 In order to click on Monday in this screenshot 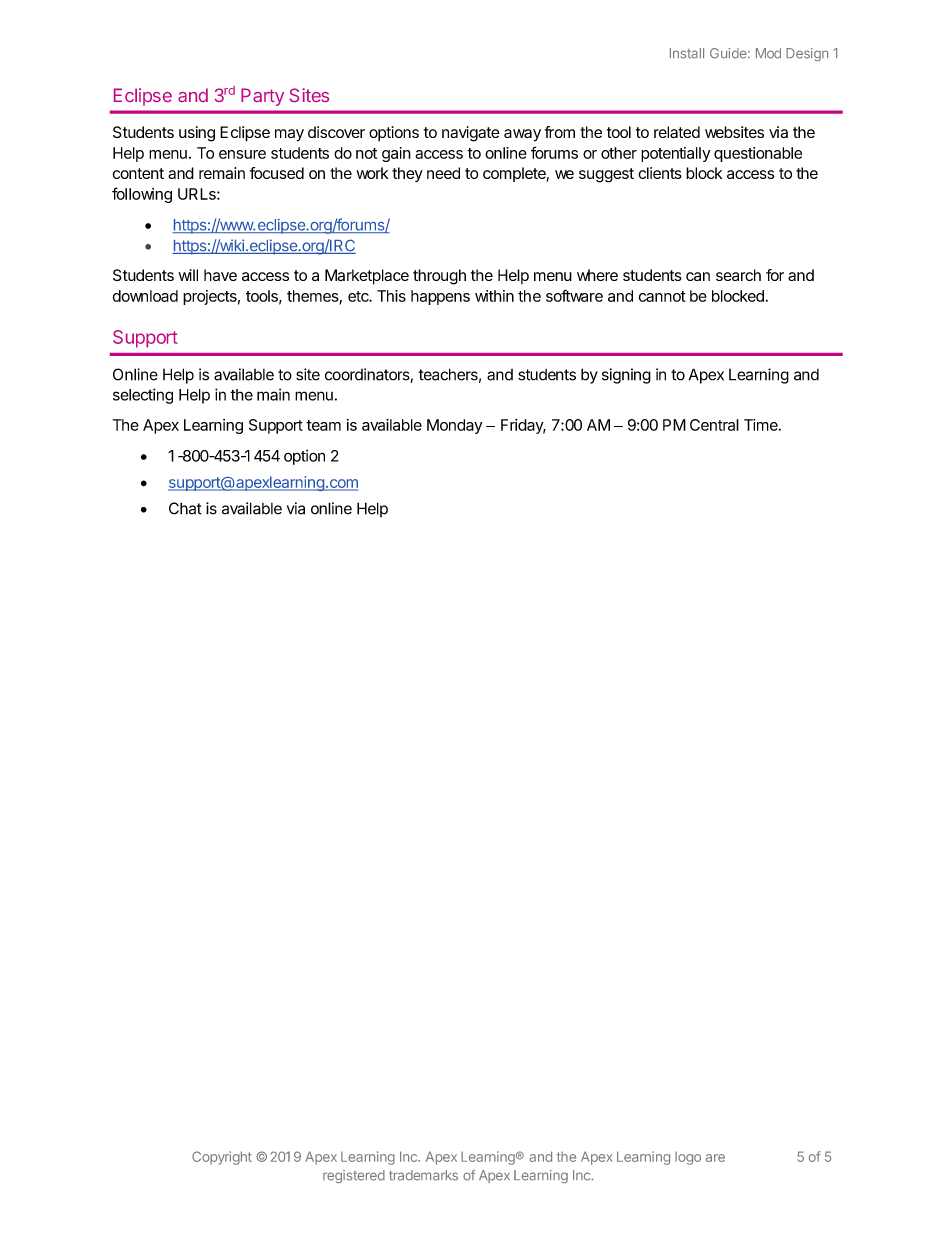, I will do `click(454, 426)`.
